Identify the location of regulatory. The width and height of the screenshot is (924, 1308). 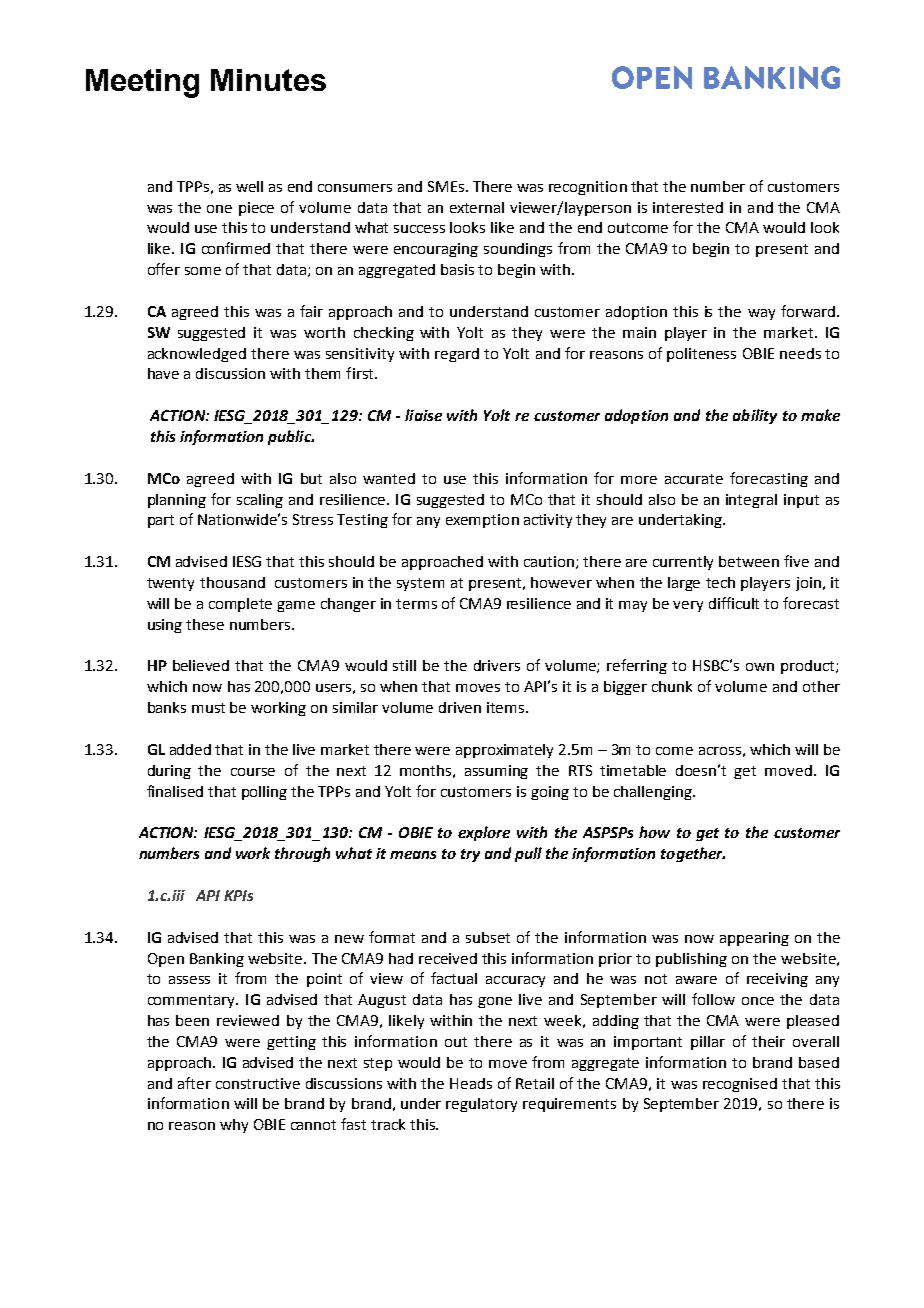
(481, 1105).
